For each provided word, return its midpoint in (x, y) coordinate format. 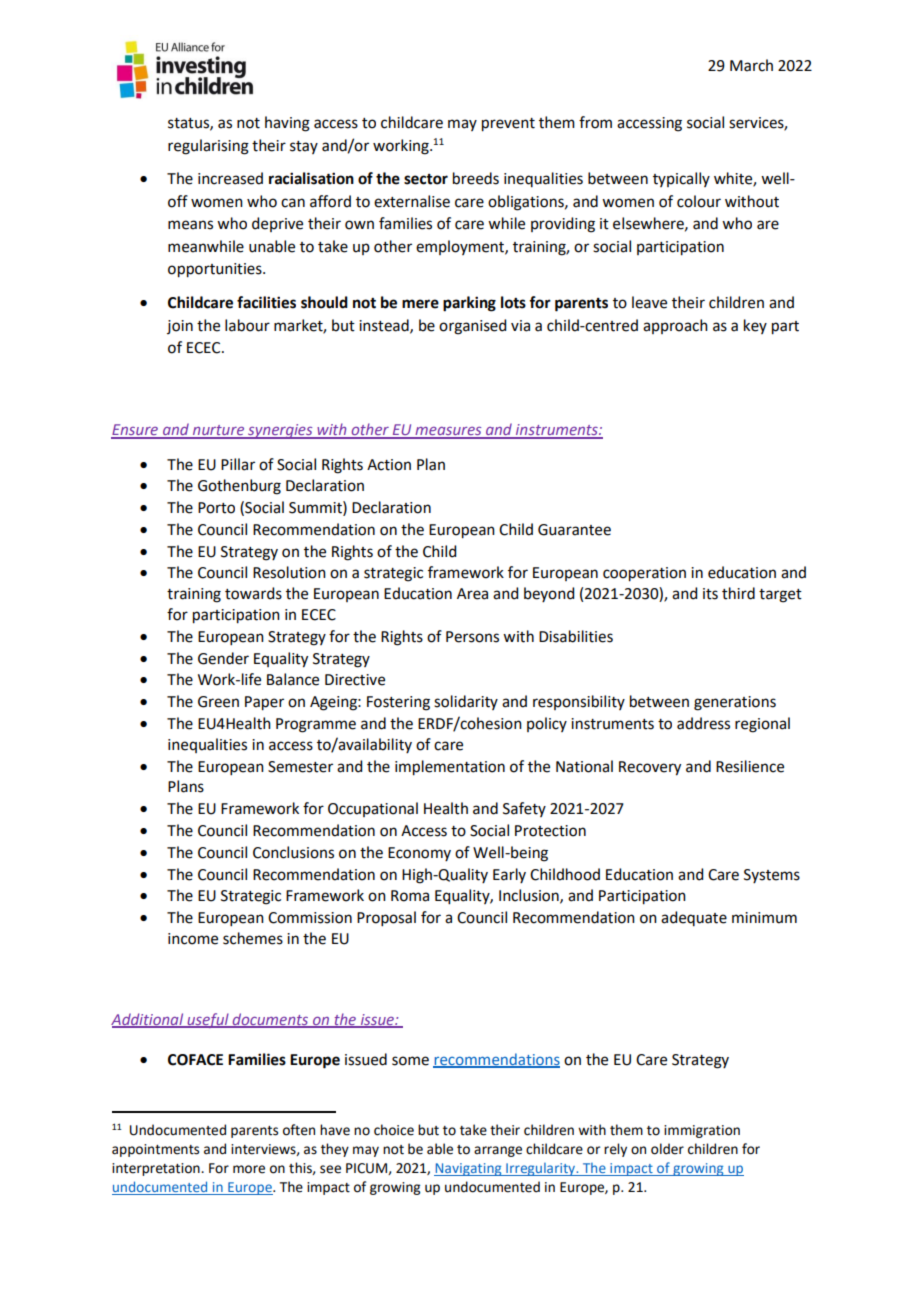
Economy (419, 854)
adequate (694, 918)
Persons (472, 637)
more (249, 1169)
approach (675, 326)
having (287, 124)
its (710, 594)
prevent (508, 125)
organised (472, 327)
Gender (223, 658)
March (751, 65)
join (180, 327)
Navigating (469, 1169)
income (193, 939)
